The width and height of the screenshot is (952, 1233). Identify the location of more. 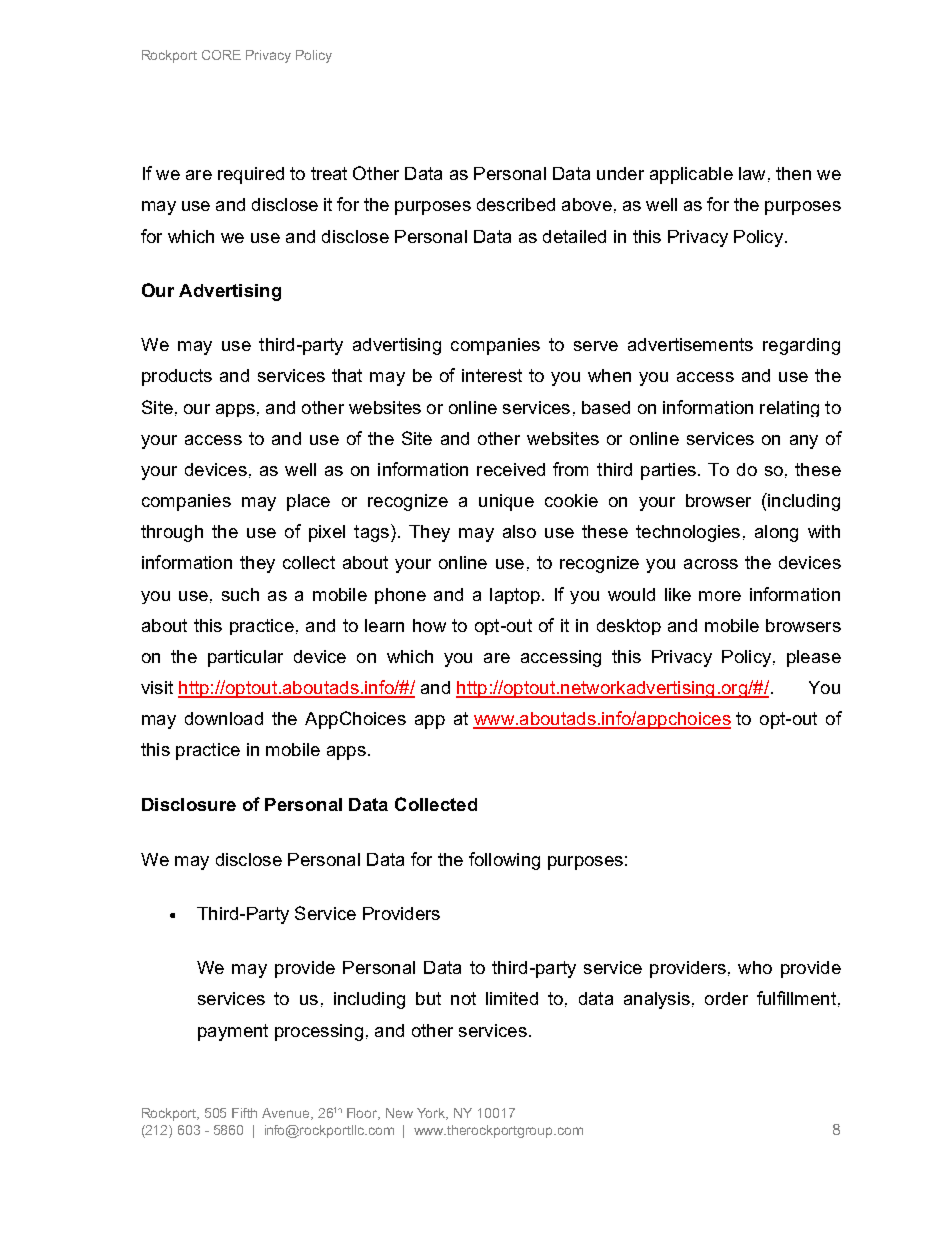
(720, 596).
